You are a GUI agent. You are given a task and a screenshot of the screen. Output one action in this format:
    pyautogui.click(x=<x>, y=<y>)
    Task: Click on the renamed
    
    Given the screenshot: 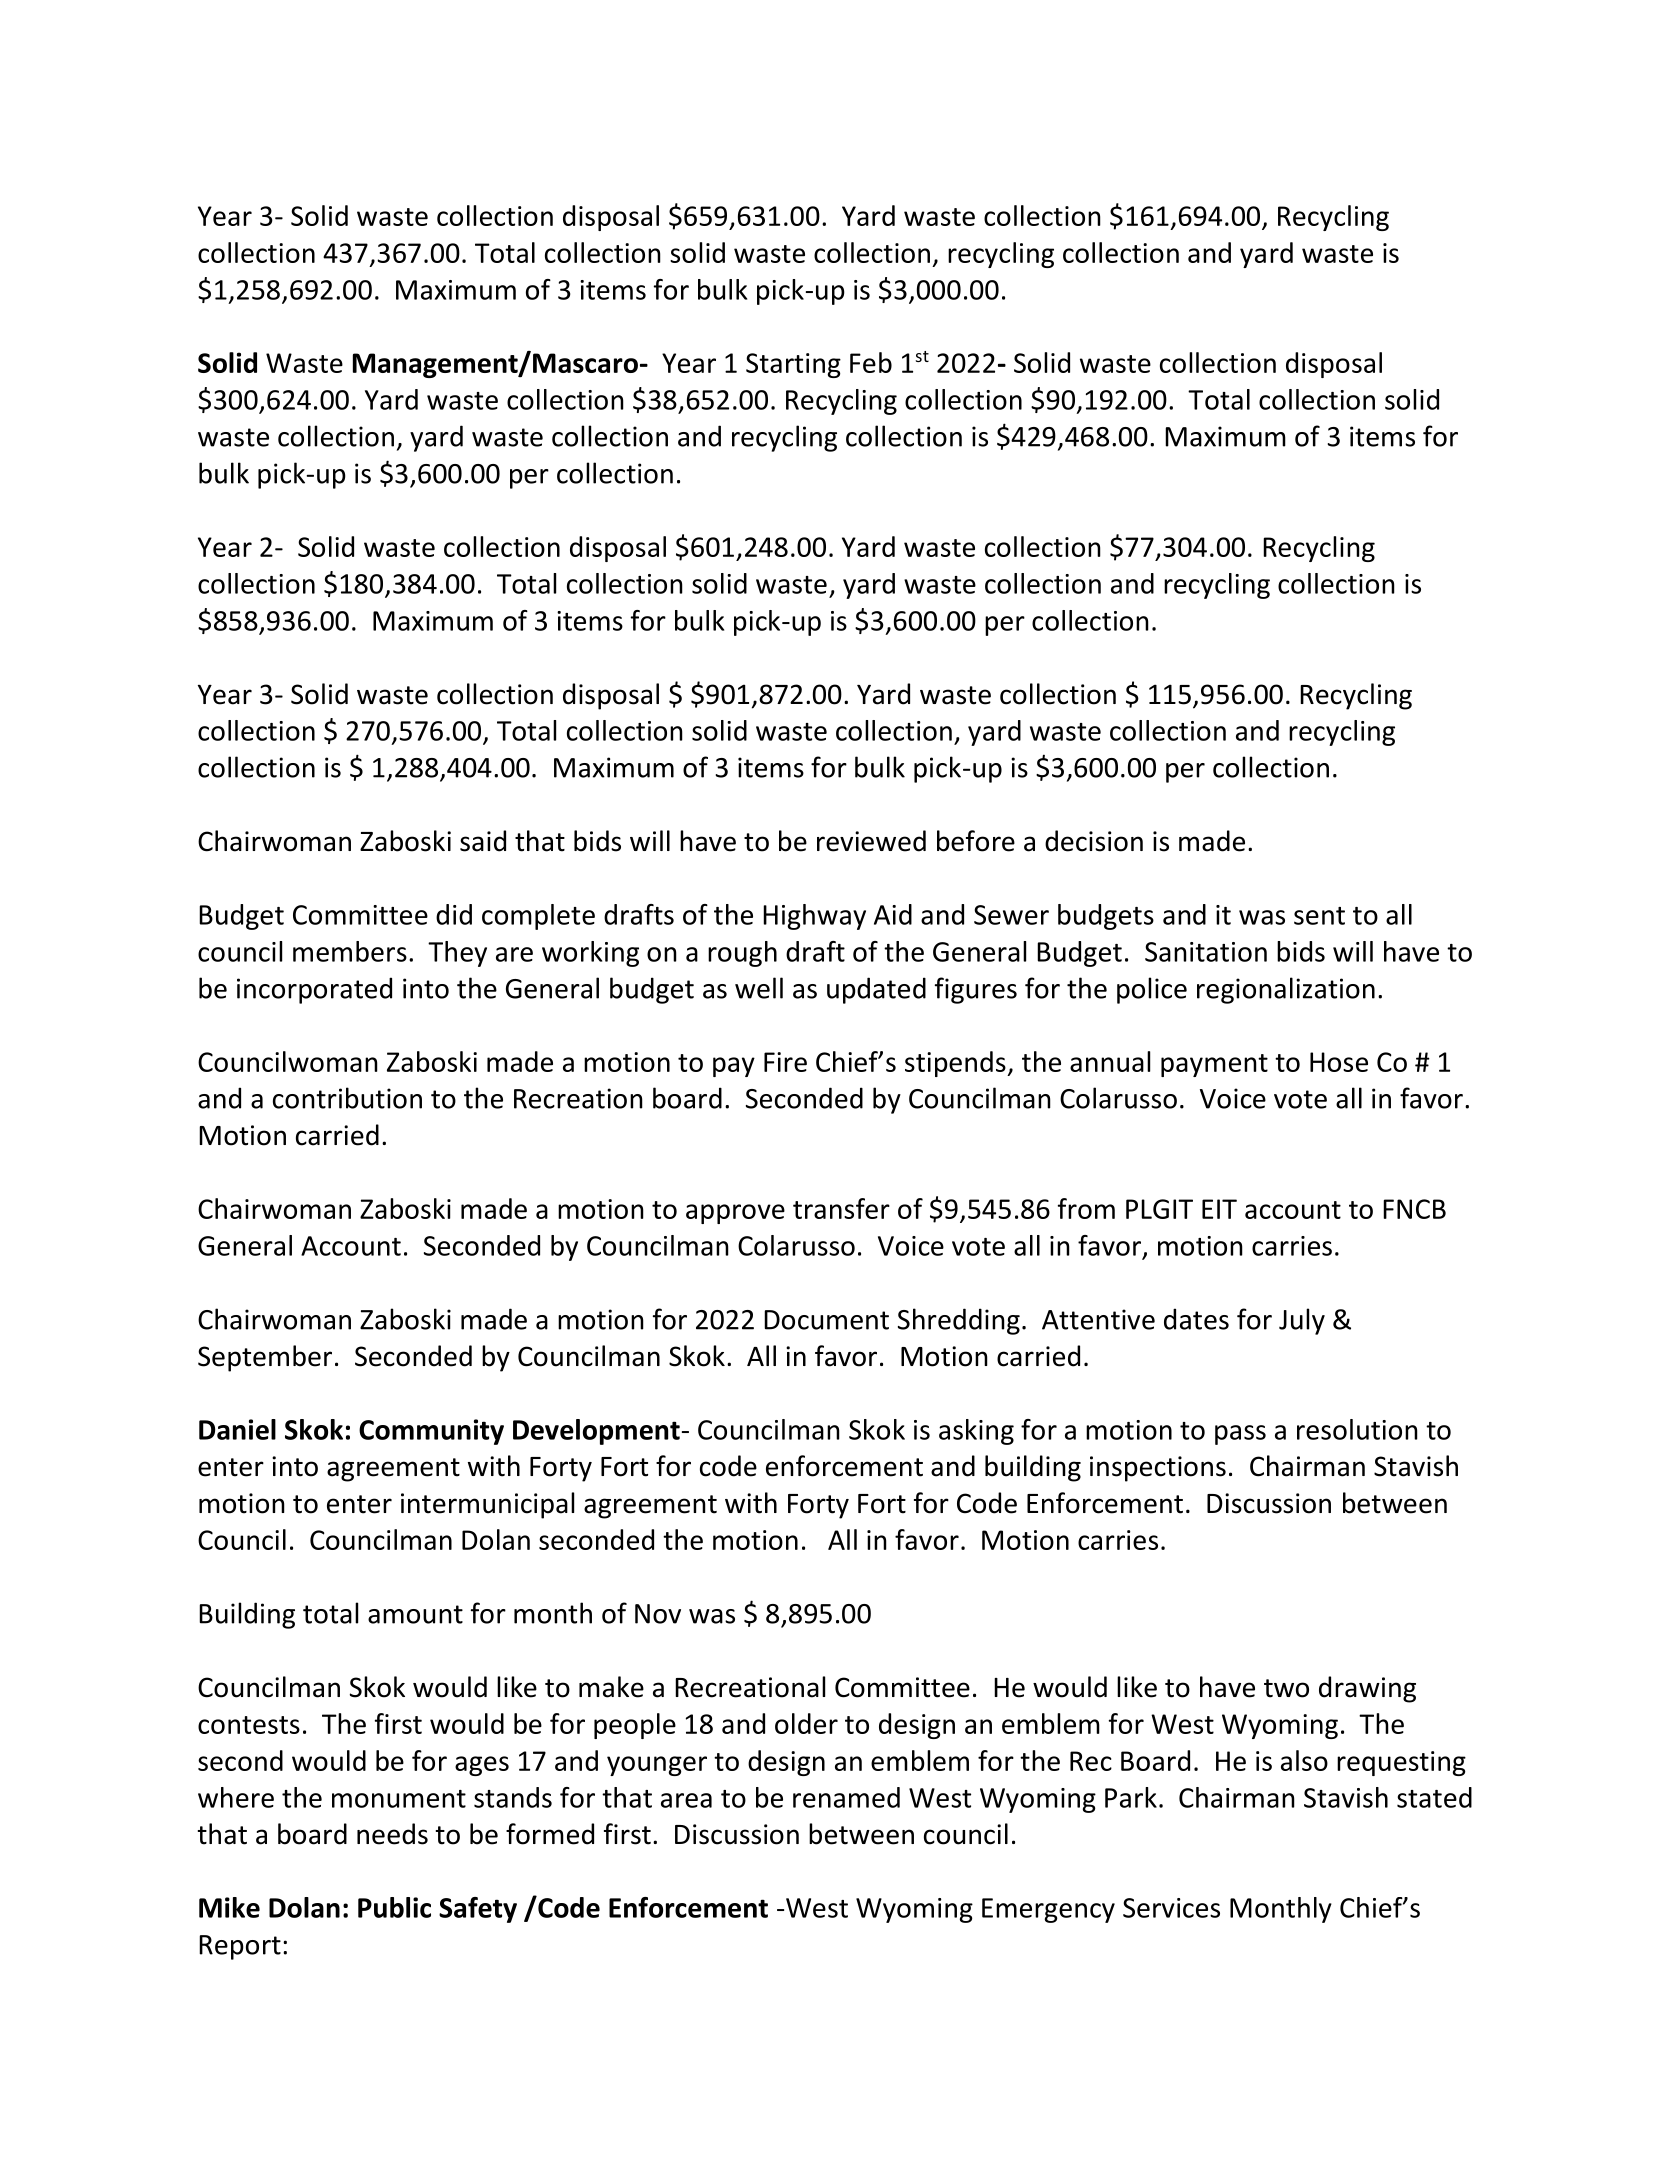 What is the action you would take?
    pyautogui.click(x=846, y=1797)
